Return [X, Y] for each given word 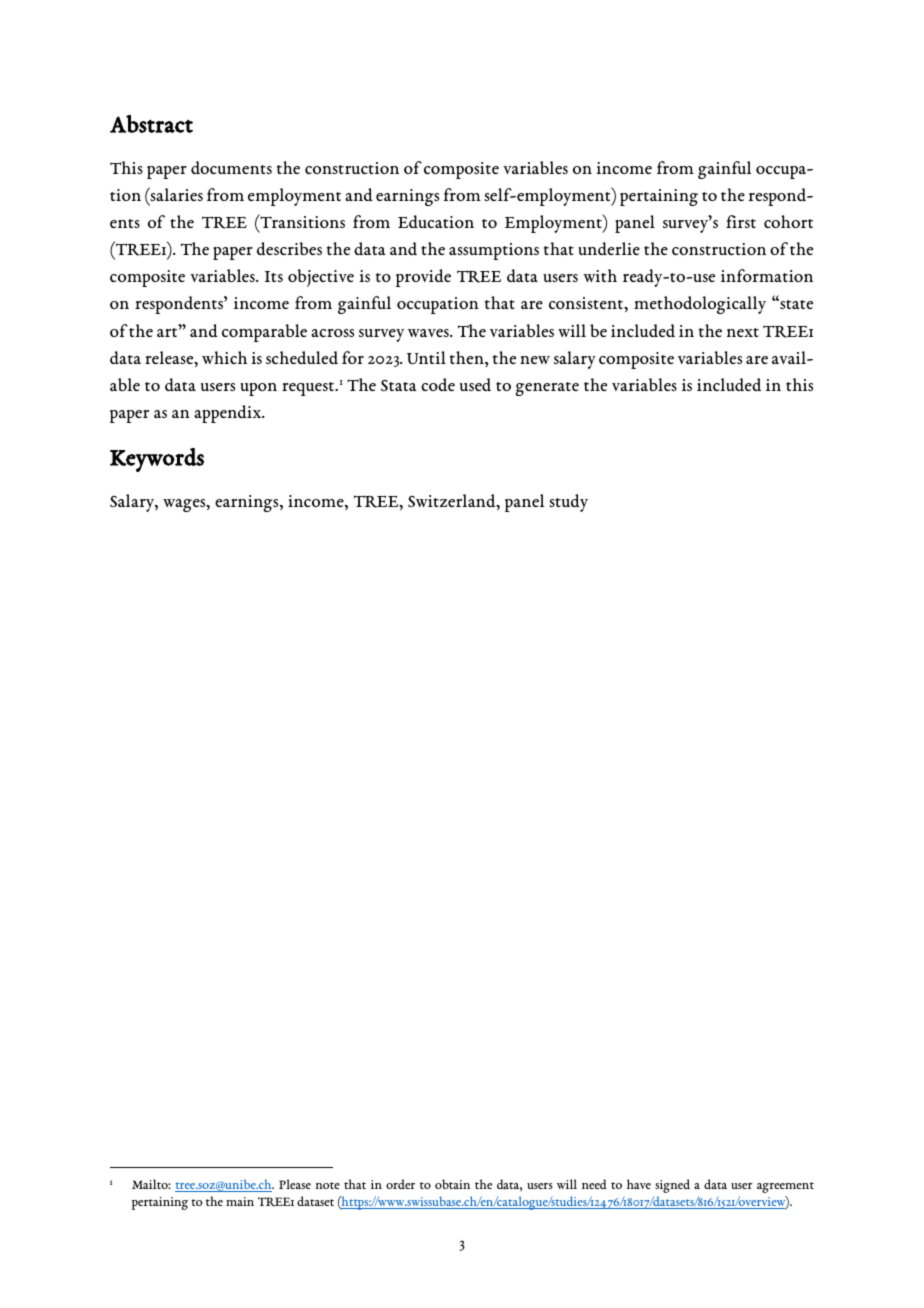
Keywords [157, 460]
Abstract [151, 124]
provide [423, 278]
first [741, 221]
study [568, 503]
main [240, 1201]
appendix [229, 414]
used [475, 384]
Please [295, 1184]
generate [547, 389]
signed [672, 1186]
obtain [452, 1184]
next [743, 332]
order [400, 1184]
